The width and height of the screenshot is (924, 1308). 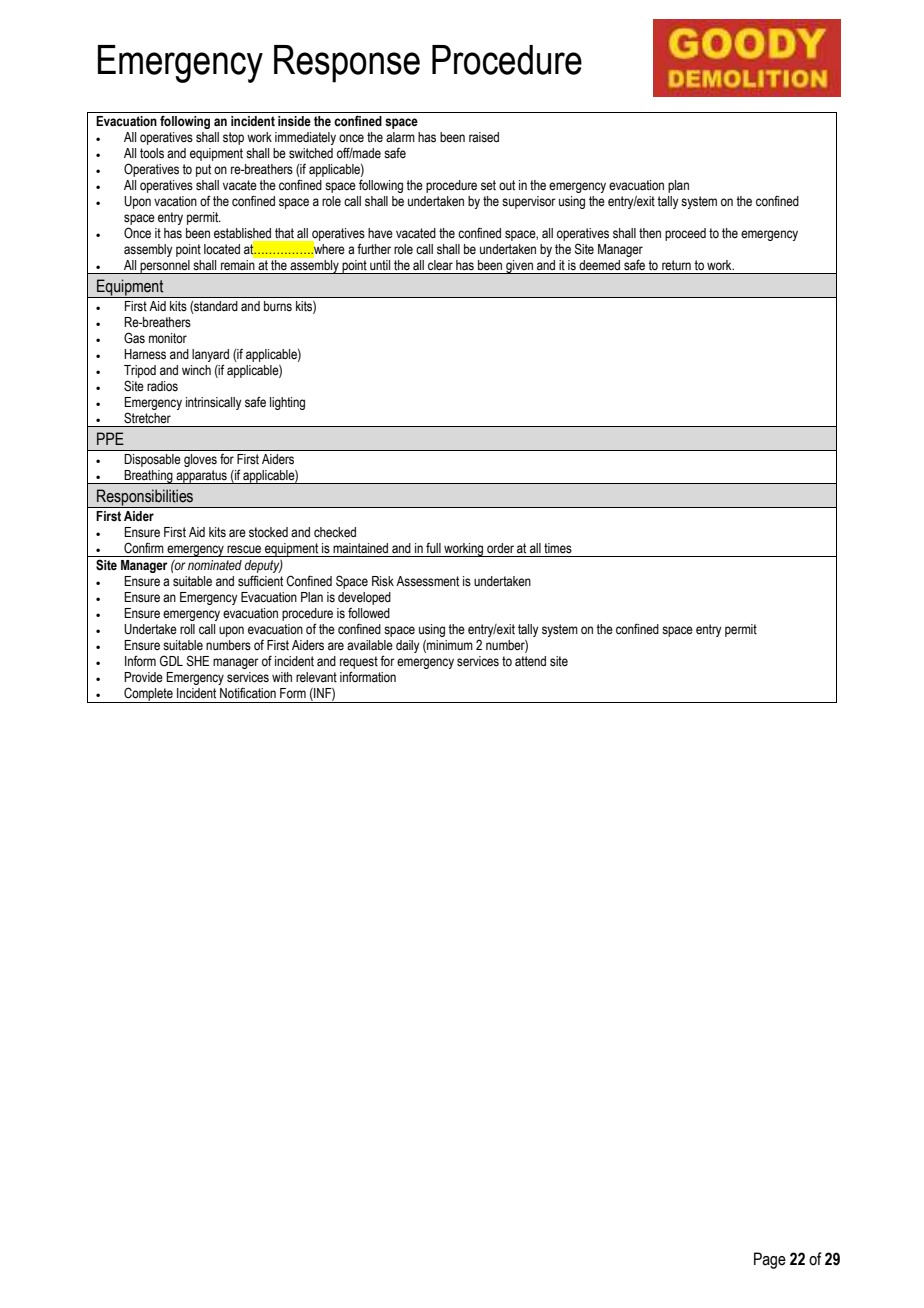 I want to click on Provide, so click(x=143, y=677).
